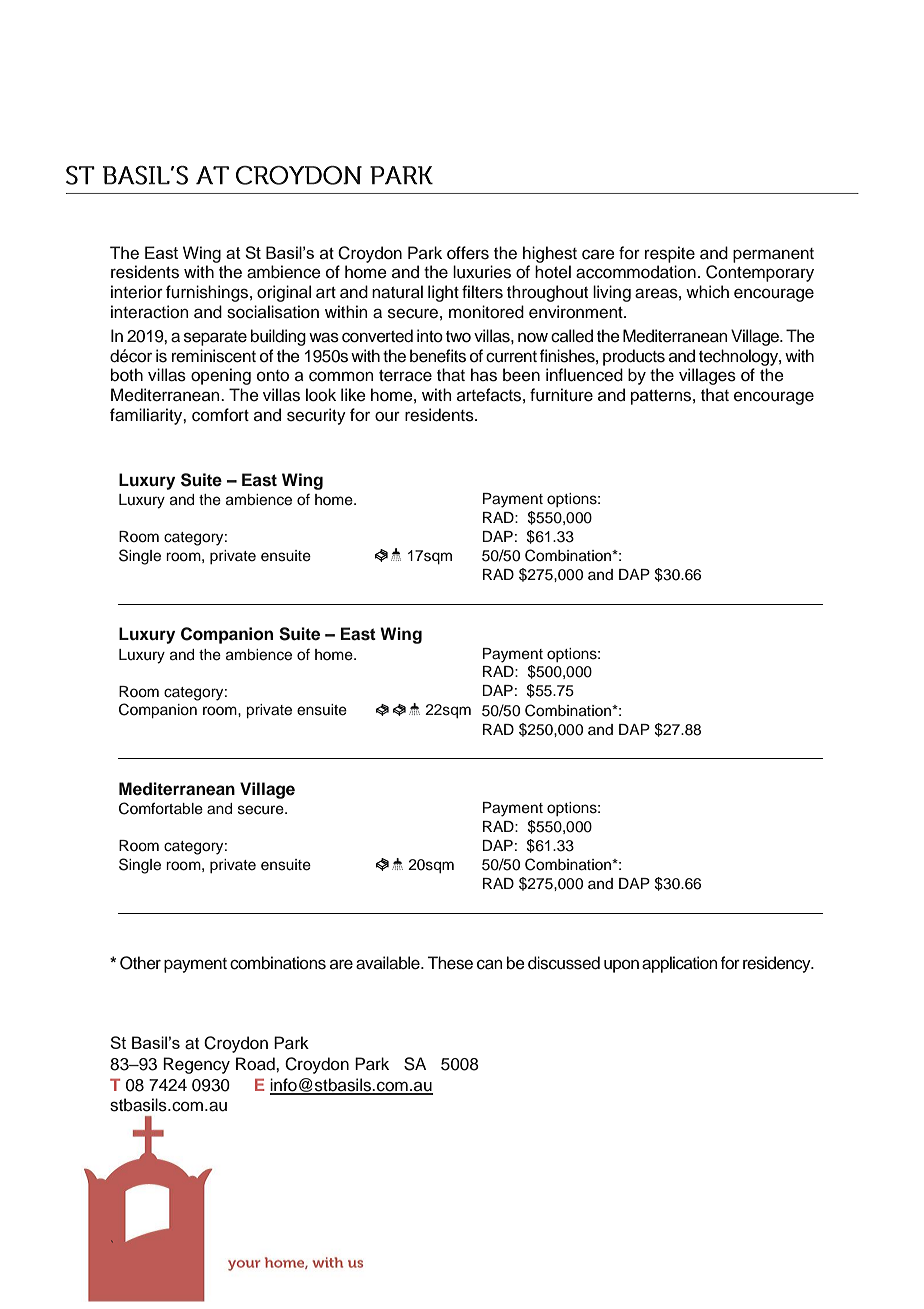  What do you see at coordinates (450, 963) in the page?
I see `These` at bounding box center [450, 963].
